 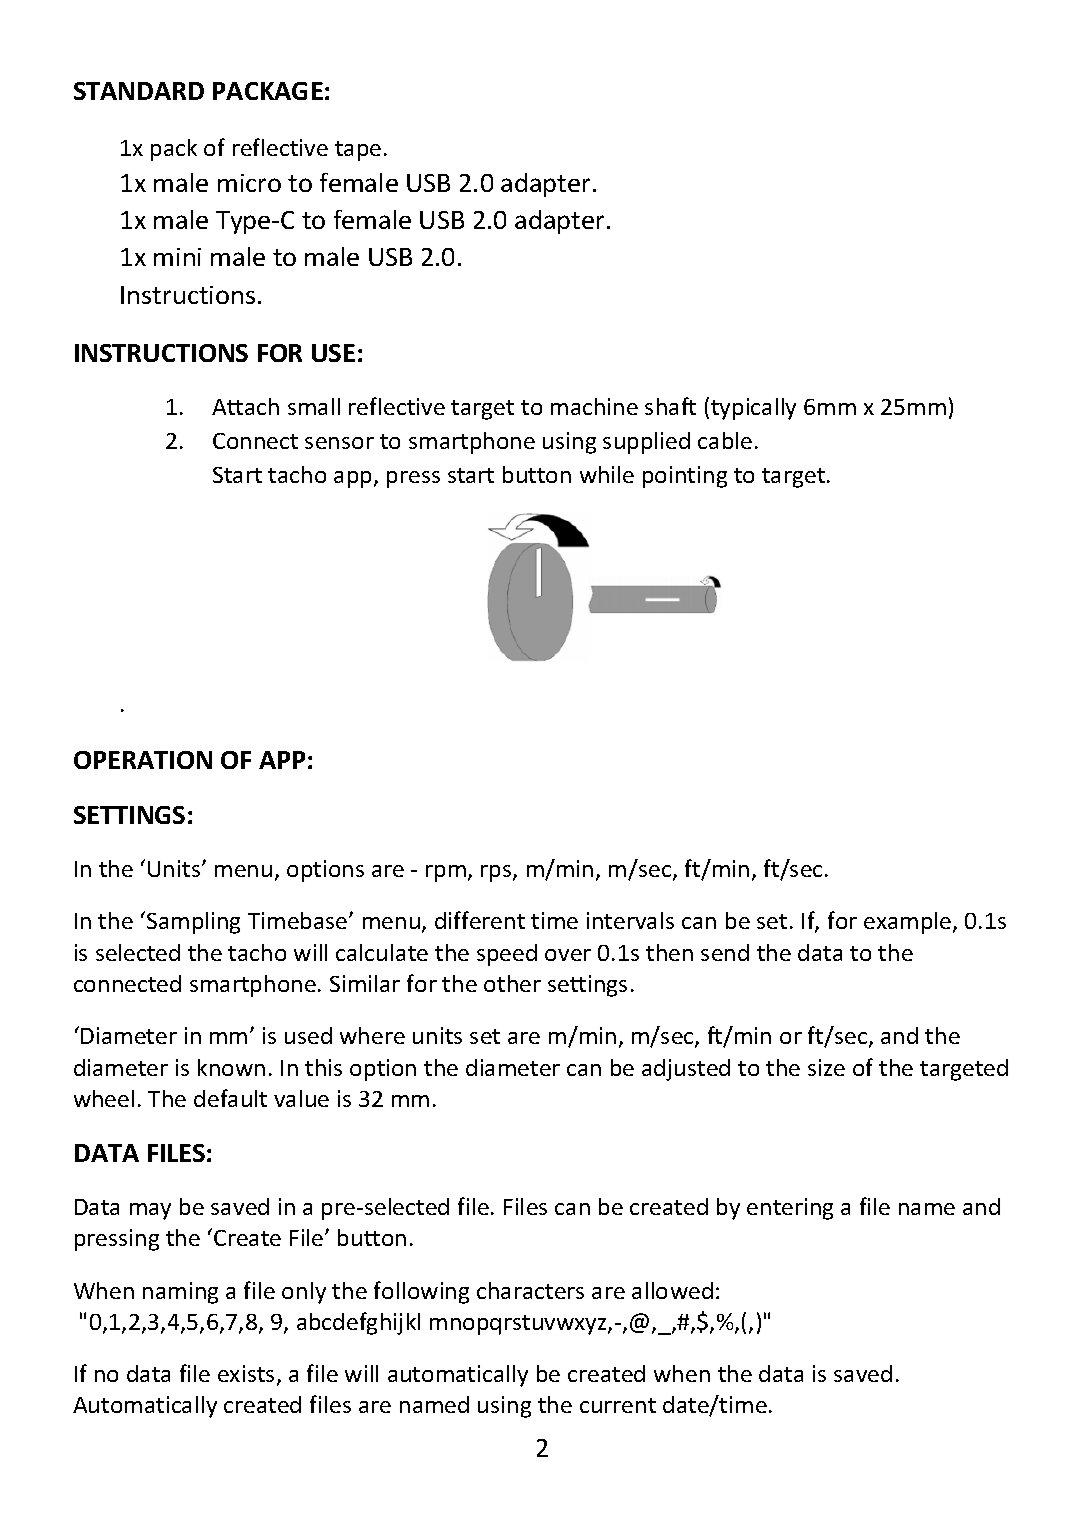 What do you see at coordinates (245, 406) in the page?
I see `Attach` at bounding box center [245, 406].
